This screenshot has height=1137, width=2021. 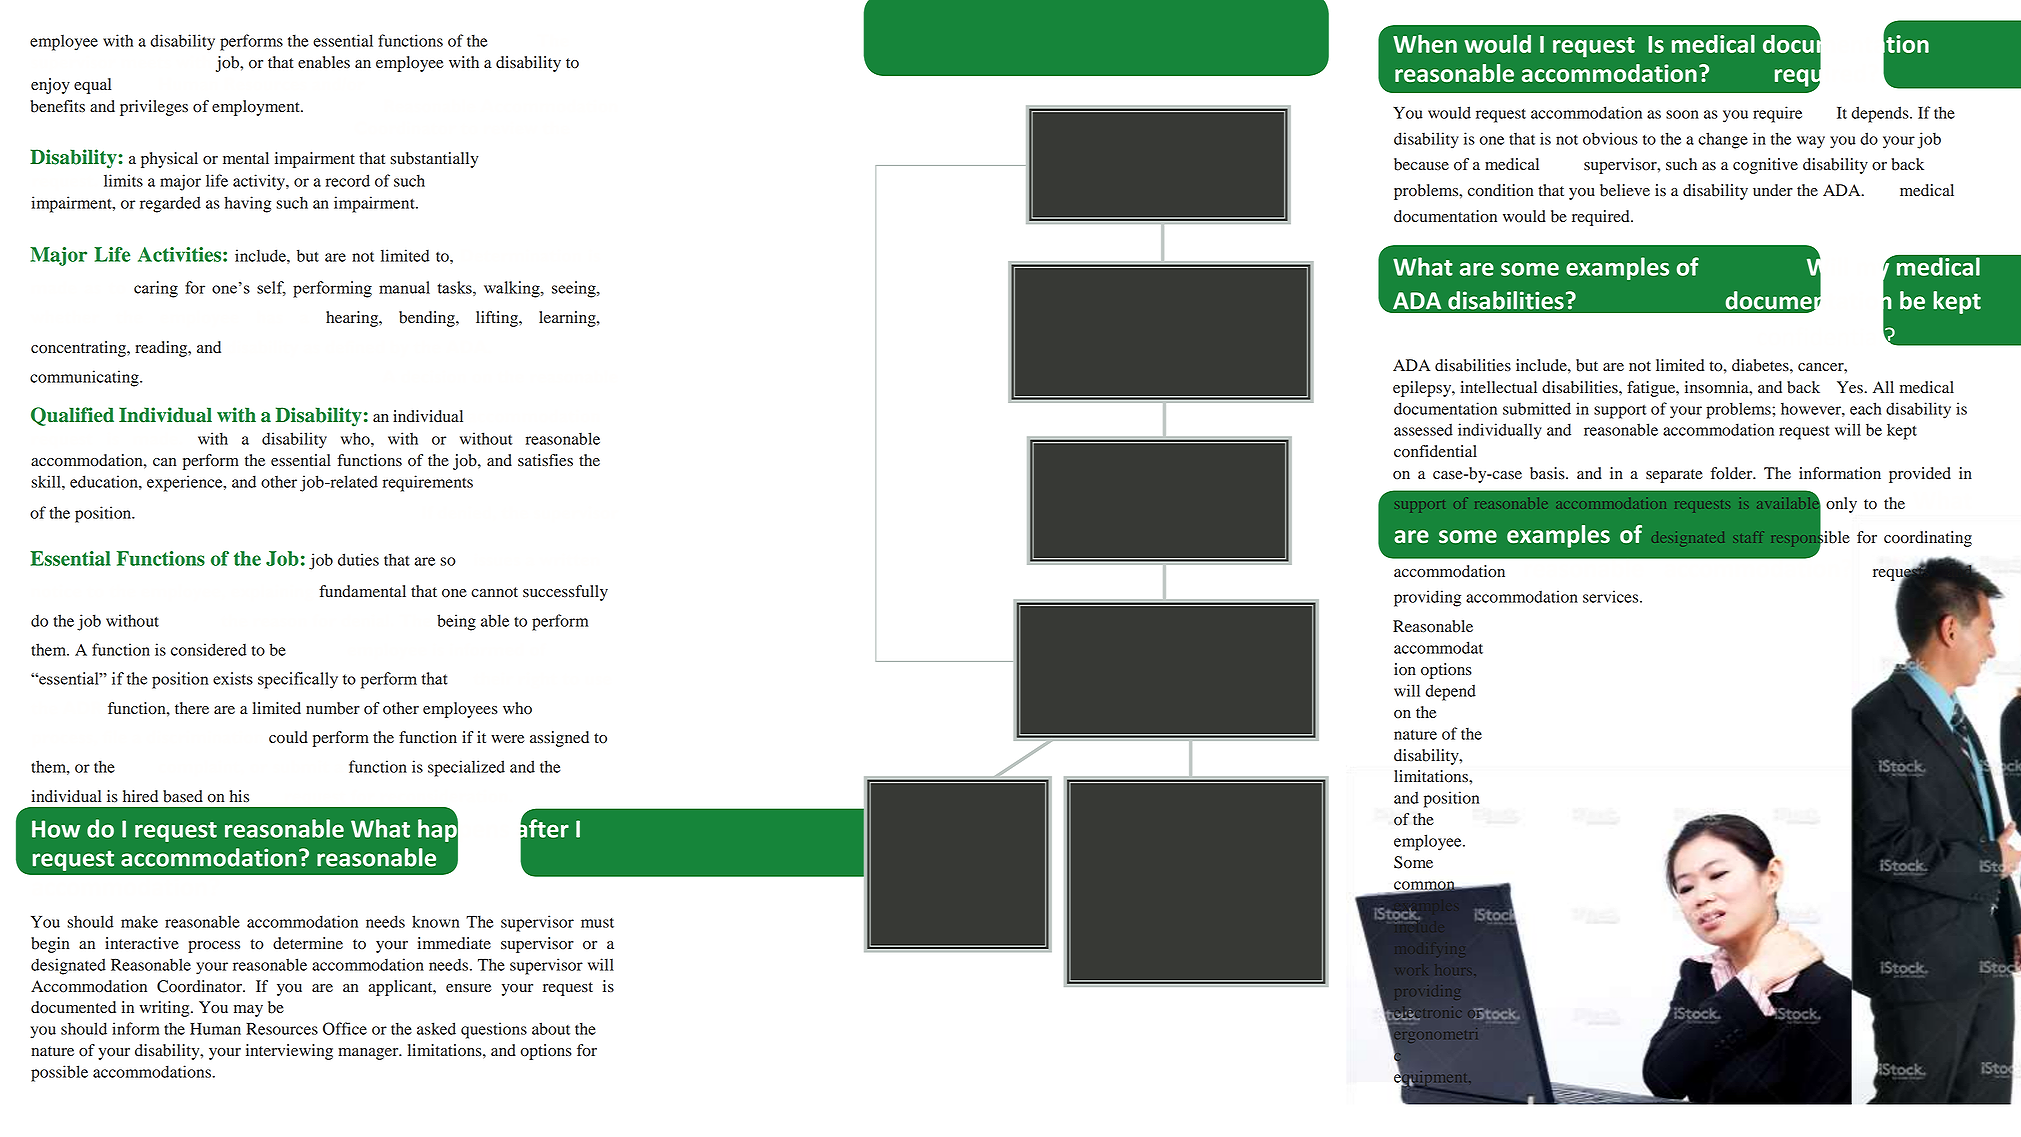 I want to click on lifting, so click(x=498, y=319).
